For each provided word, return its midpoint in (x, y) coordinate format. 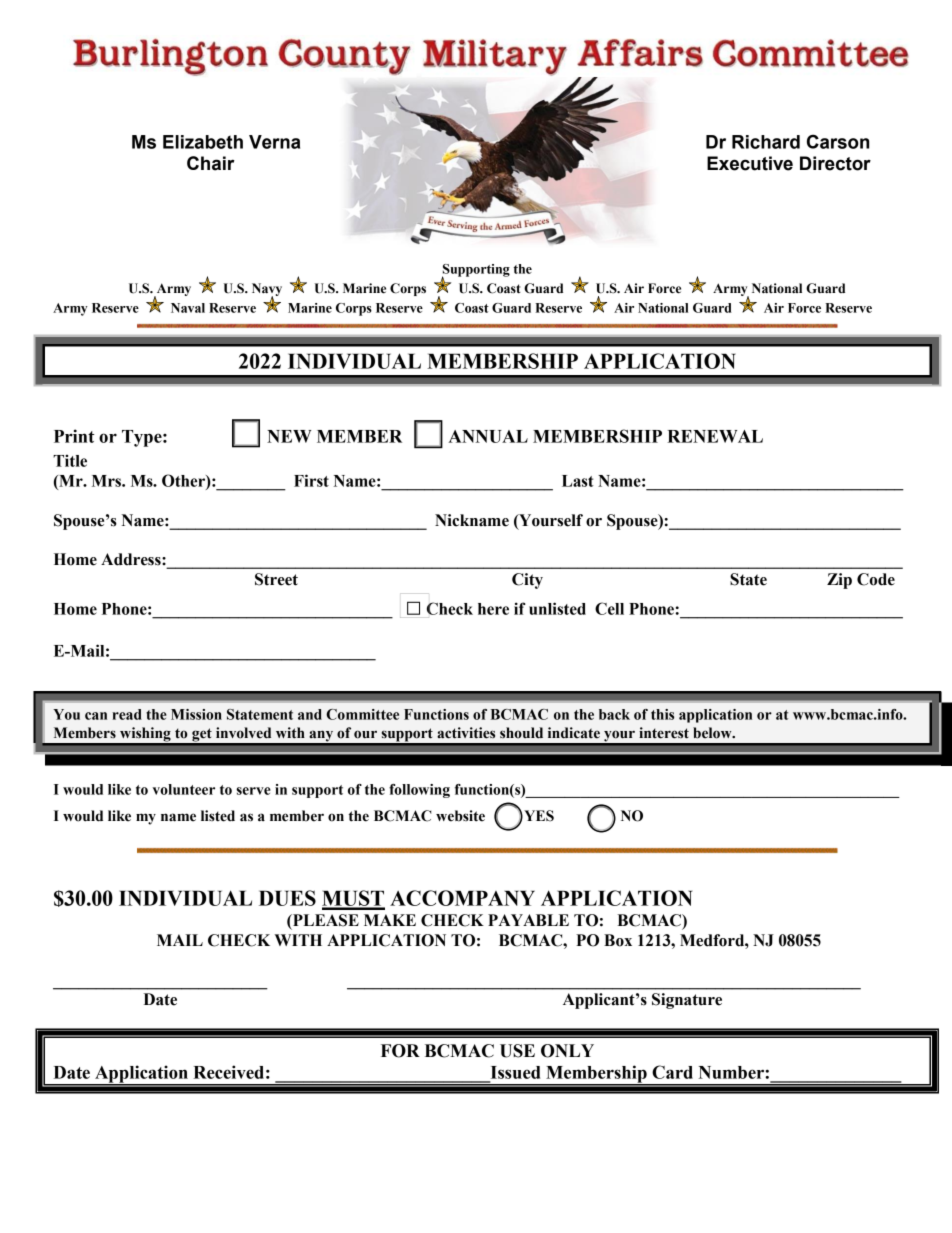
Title (70, 460)
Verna (274, 142)
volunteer (183, 789)
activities (466, 733)
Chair (211, 163)
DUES (287, 898)
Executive (750, 163)
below (713, 733)
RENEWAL (715, 436)
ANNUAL (488, 436)
